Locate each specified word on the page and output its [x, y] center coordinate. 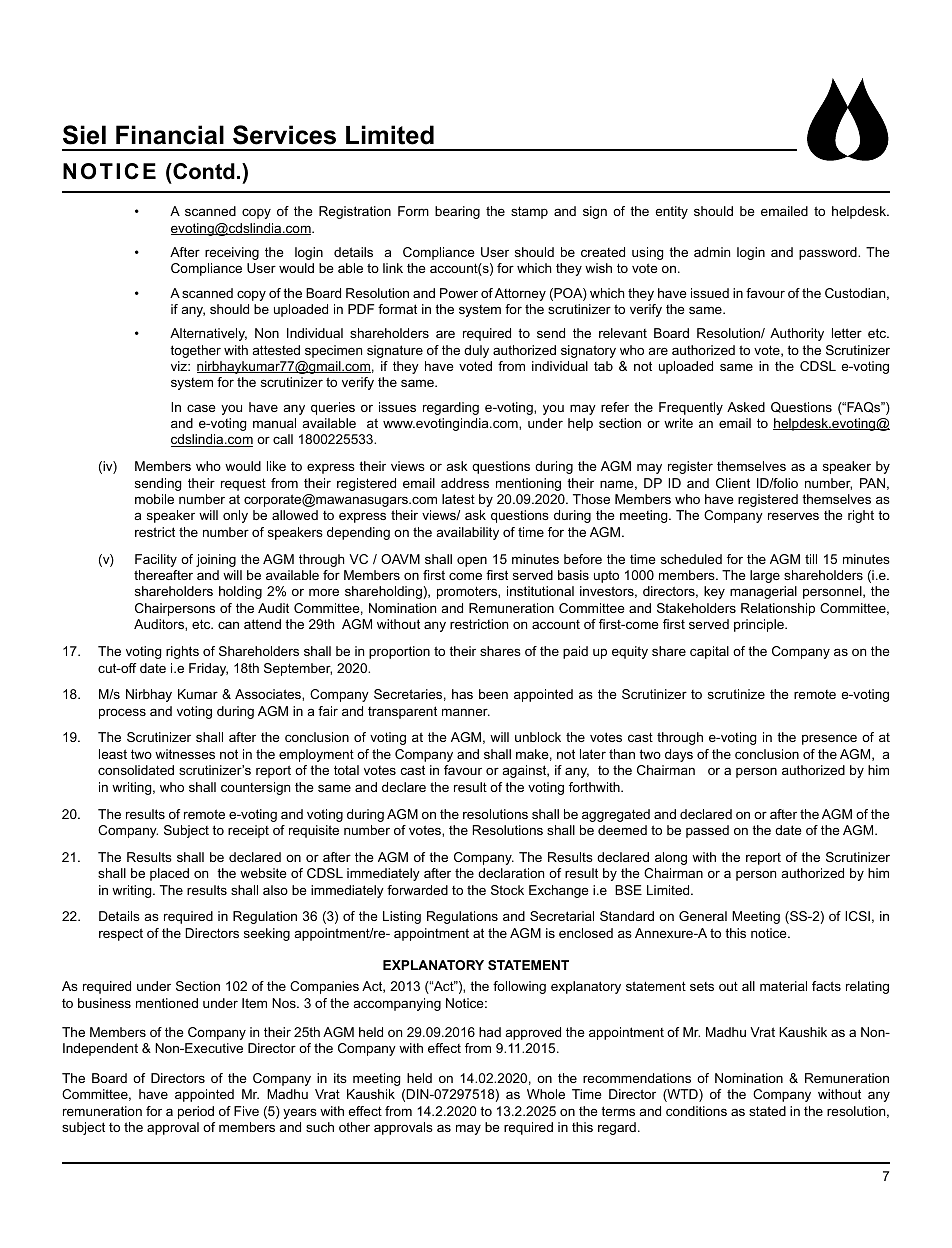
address [465, 483]
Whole [546, 1094]
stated [767, 1111]
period [196, 1112]
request [243, 484]
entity [671, 212]
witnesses [185, 754]
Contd [203, 171]
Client [733, 483]
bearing [457, 212]
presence [829, 739]
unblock [538, 737]
